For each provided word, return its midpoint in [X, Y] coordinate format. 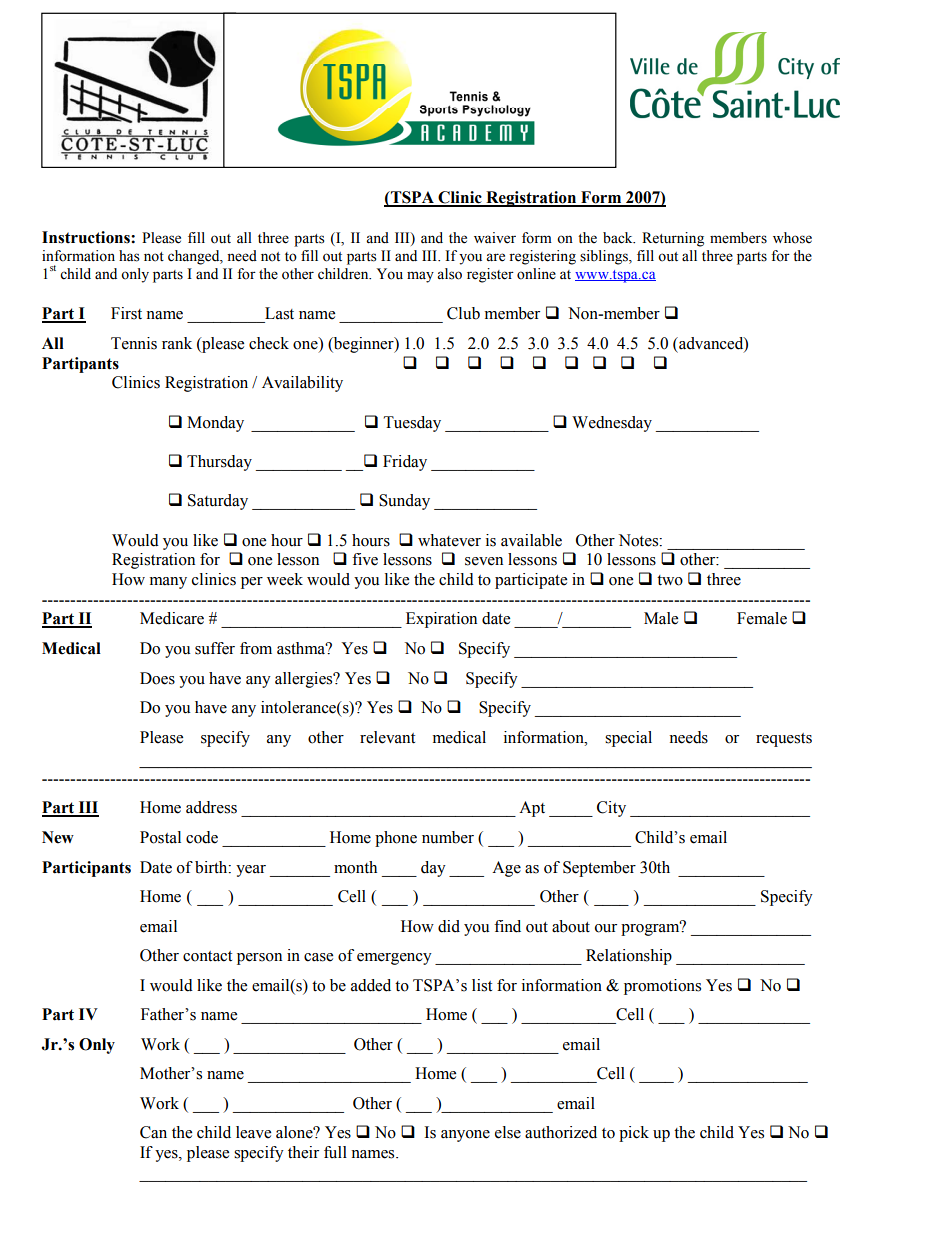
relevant [387, 737]
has [129, 256]
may [420, 277]
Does [157, 678]
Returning [673, 239]
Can [153, 1132]
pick [634, 1134]
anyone [465, 1136]
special [628, 739]
